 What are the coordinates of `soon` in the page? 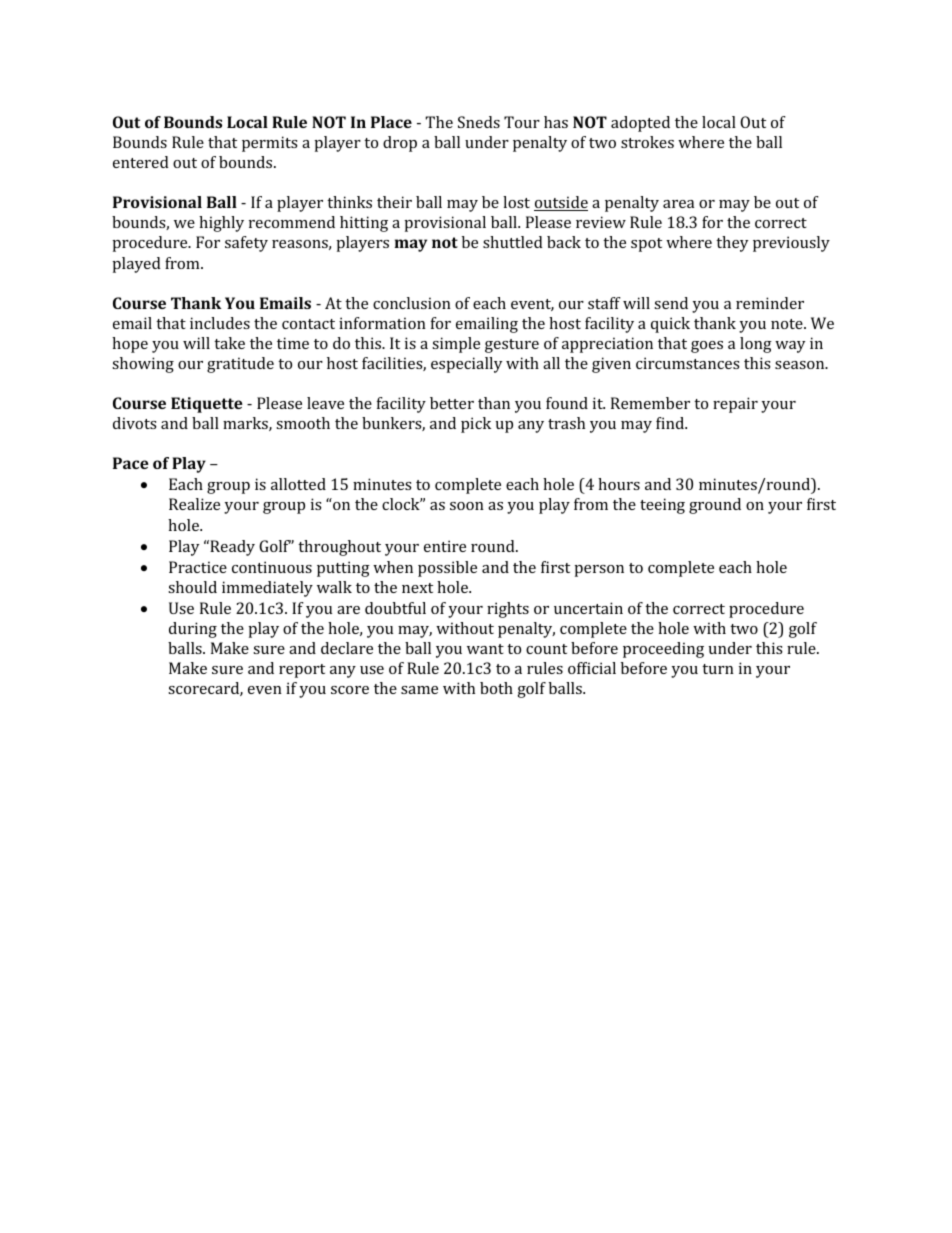 It's located at (467, 506).
